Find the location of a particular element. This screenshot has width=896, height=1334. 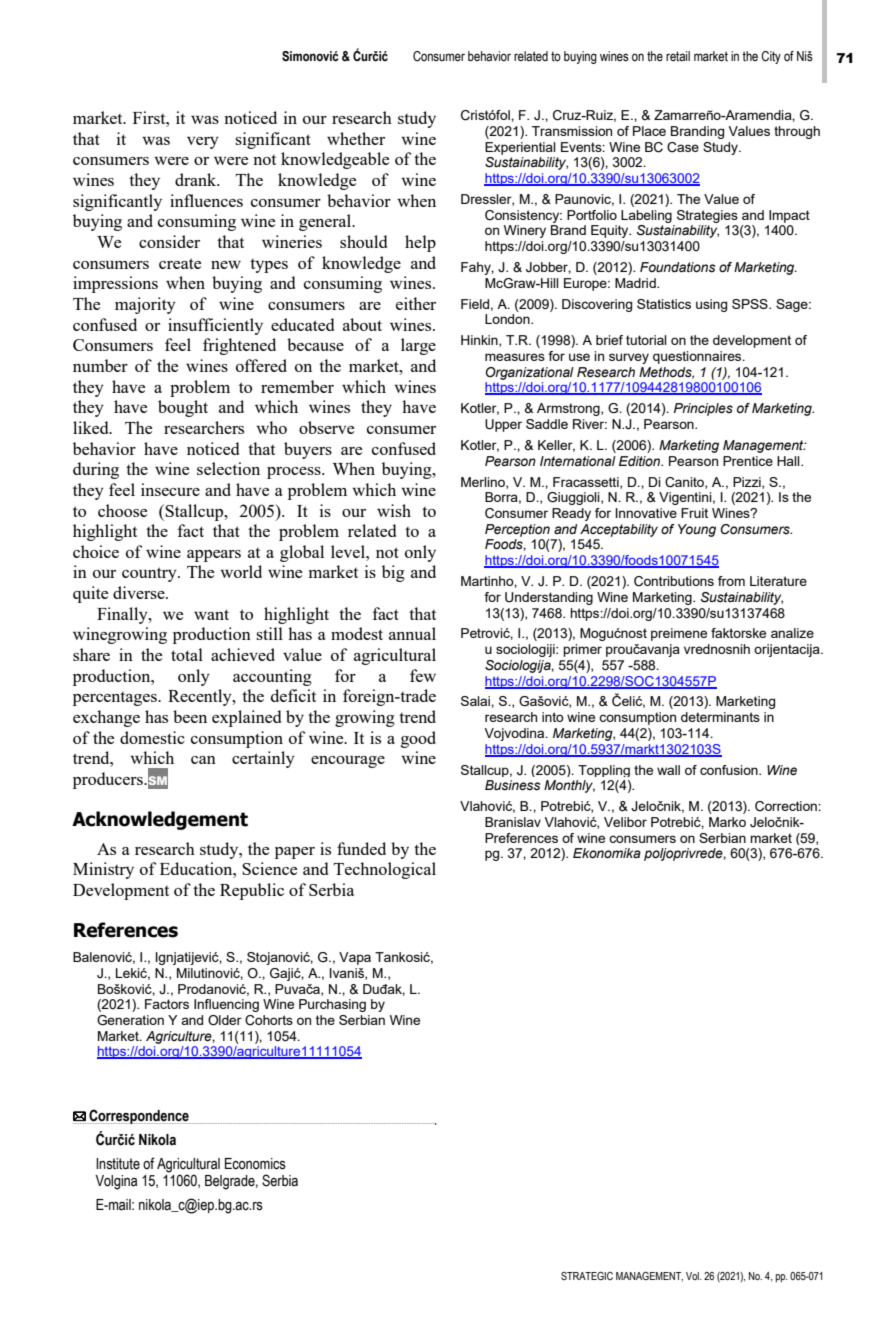

Experiential is located at coordinates (520, 148).
